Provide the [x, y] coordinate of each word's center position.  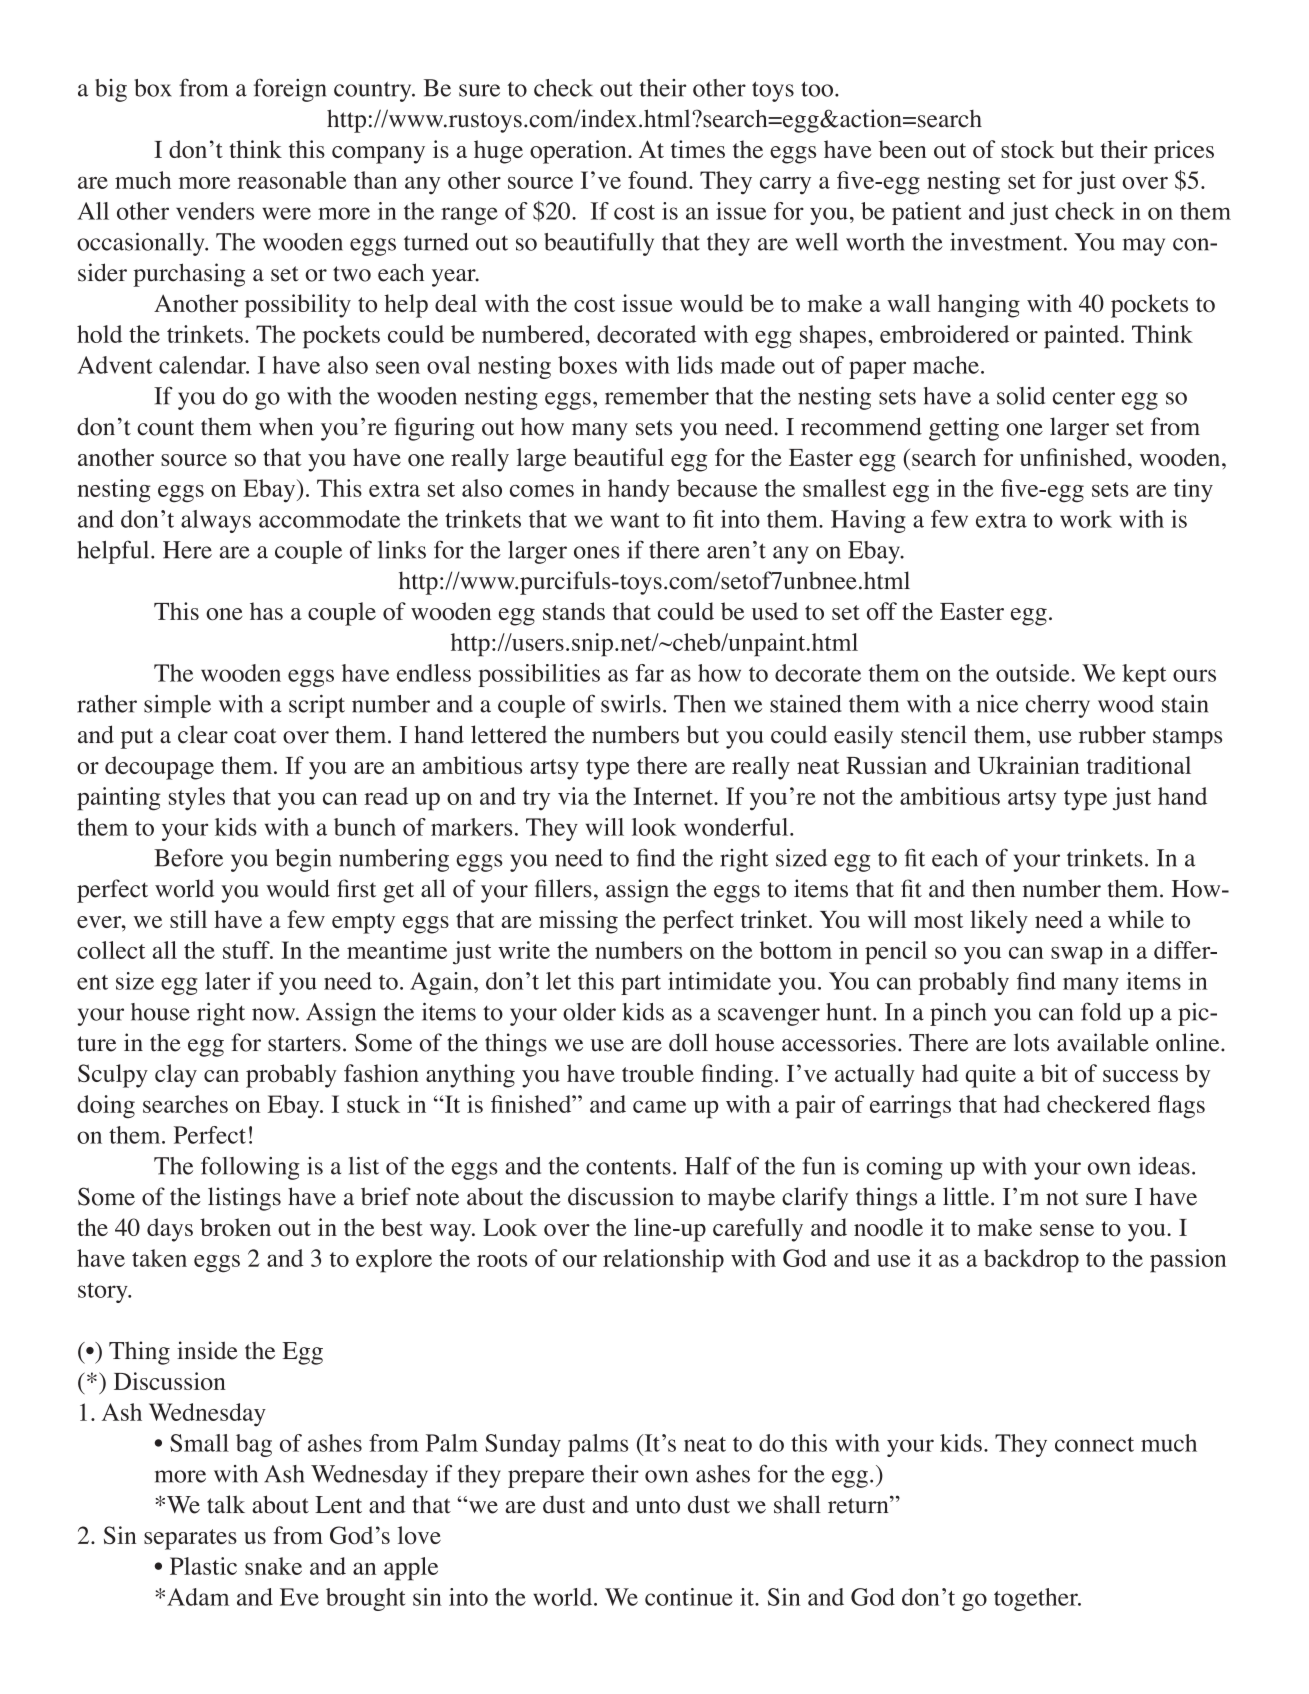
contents [628, 1167]
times [698, 149]
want [635, 520]
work [1086, 519]
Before [188, 857]
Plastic [203, 1566]
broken [235, 1227]
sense [1067, 1230]
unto [657, 1506]
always [216, 521]
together [1037, 1599]
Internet [674, 796]
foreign [290, 90]
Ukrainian [1028, 765]
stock [1028, 149]
